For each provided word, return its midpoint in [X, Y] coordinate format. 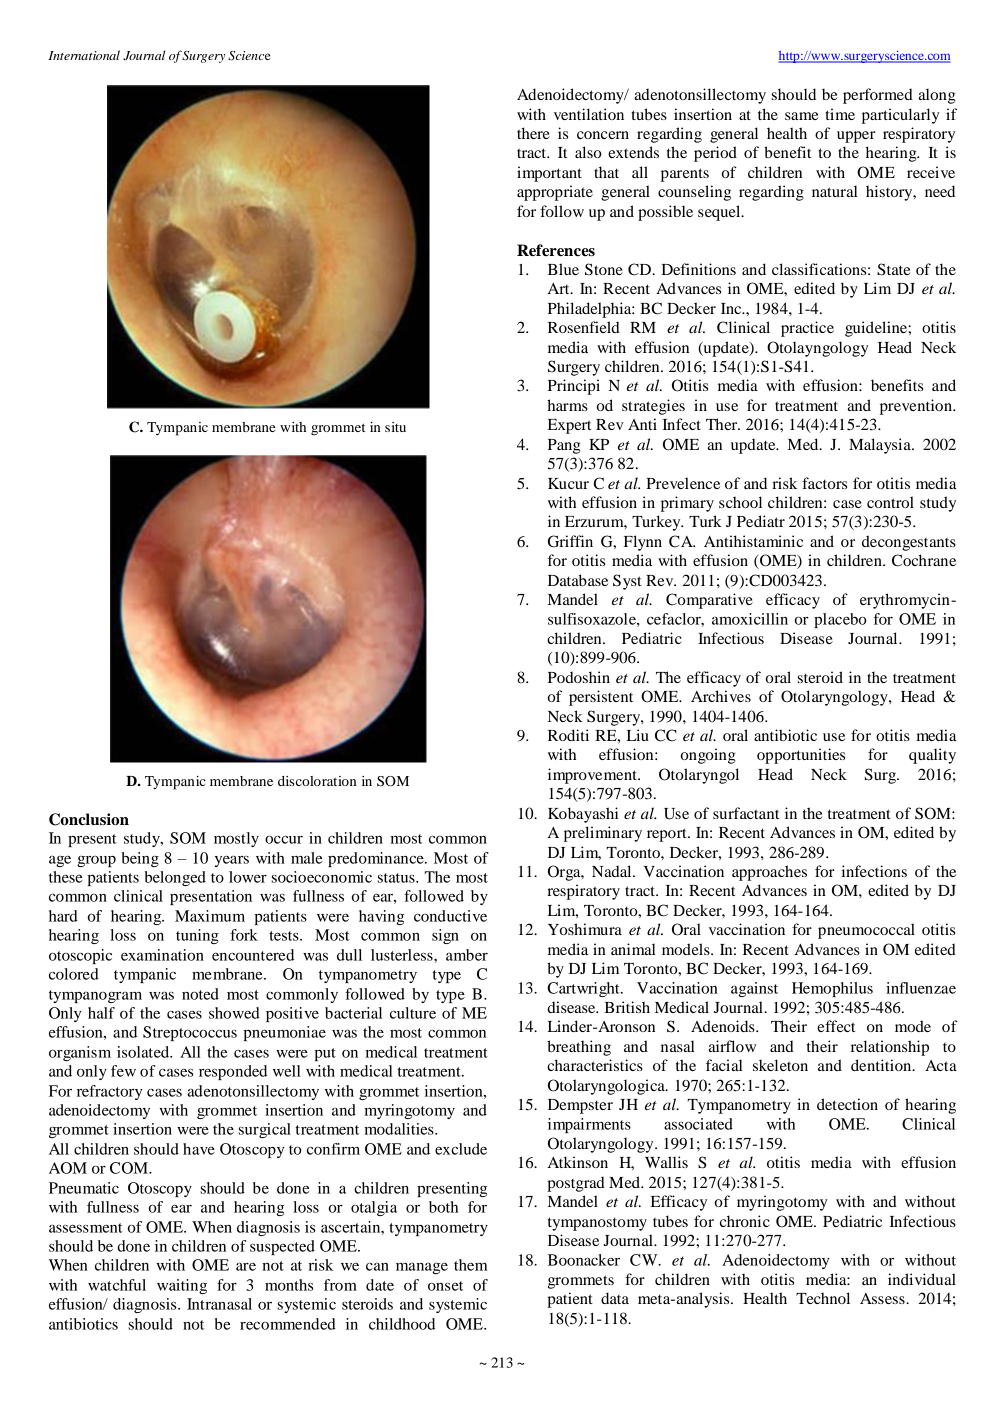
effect [836, 1026]
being [140, 859]
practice [807, 329]
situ [395, 427]
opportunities [801, 756]
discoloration [317, 781]
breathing [579, 1048]
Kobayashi [583, 815]
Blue [563, 269]
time [840, 114]
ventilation [589, 114]
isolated [144, 1052]
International [84, 55]
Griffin [570, 541]
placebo [840, 620]
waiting [182, 1286]
